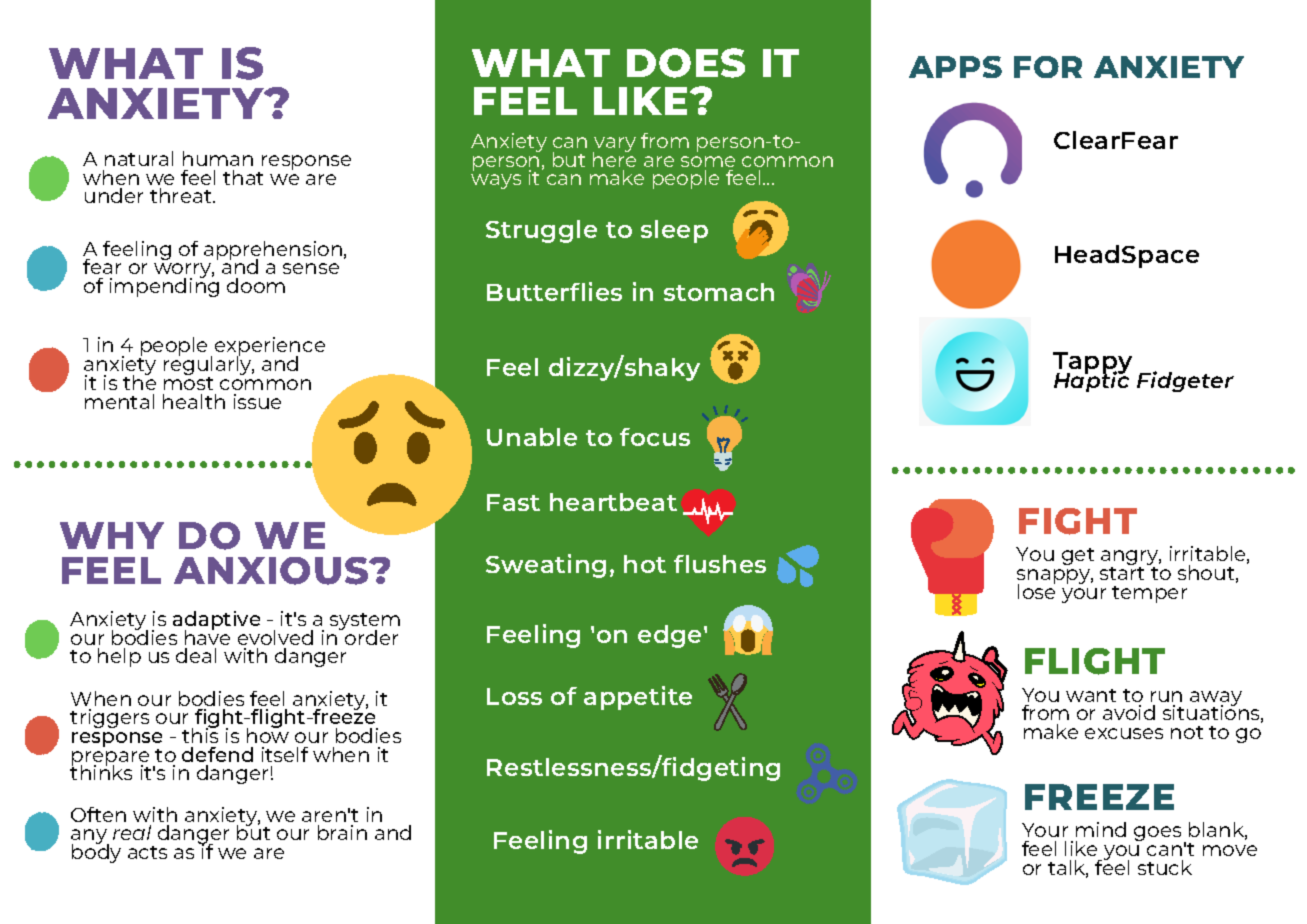 Image resolution: width=1307 pixels, height=924 pixels. Describe the element at coordinates (270, 348) in the page. I see `experience` at that location.
